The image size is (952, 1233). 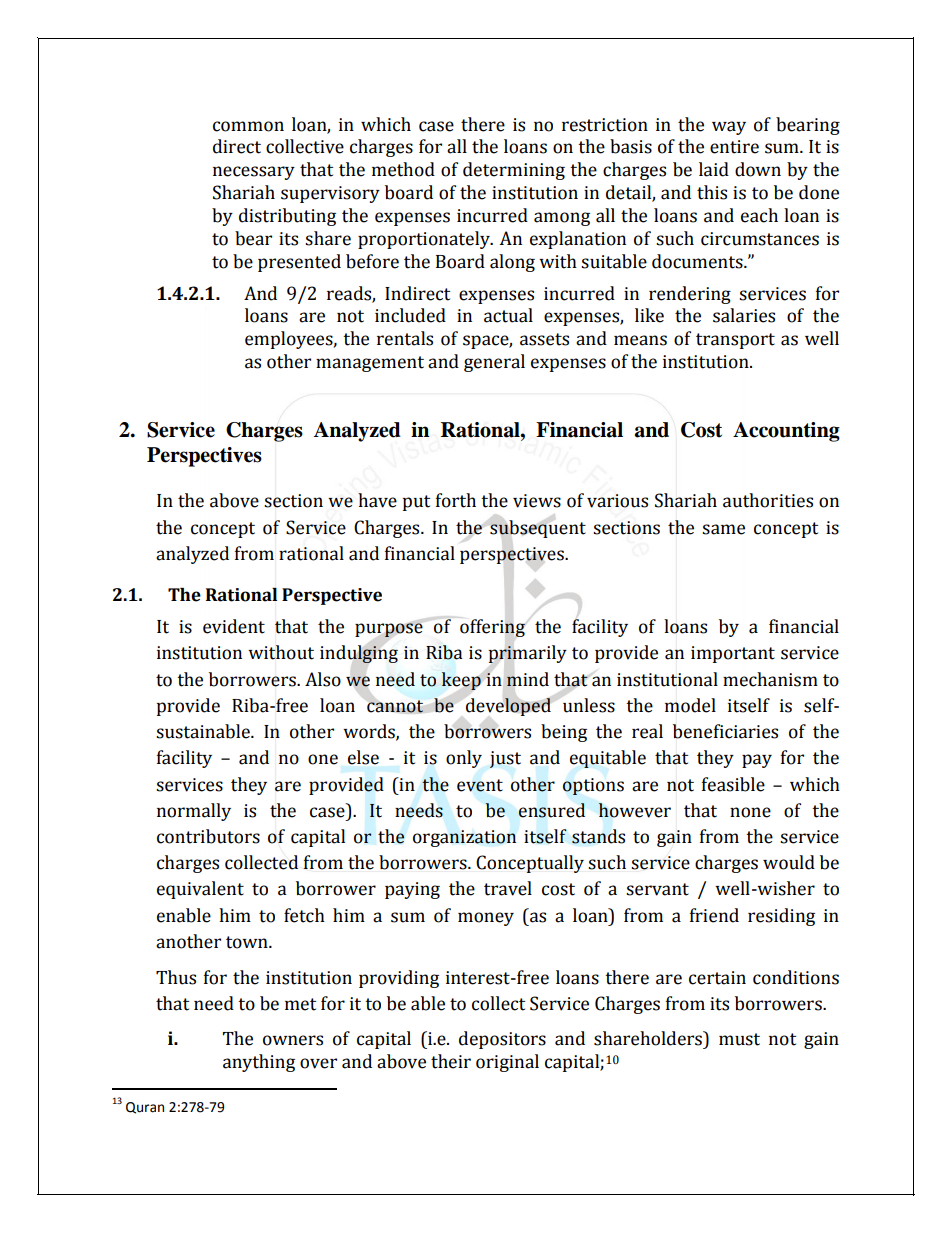 What do you see at coordinates (514, 171) in the image?
I see `determining` at bounding box center [514, 171].
